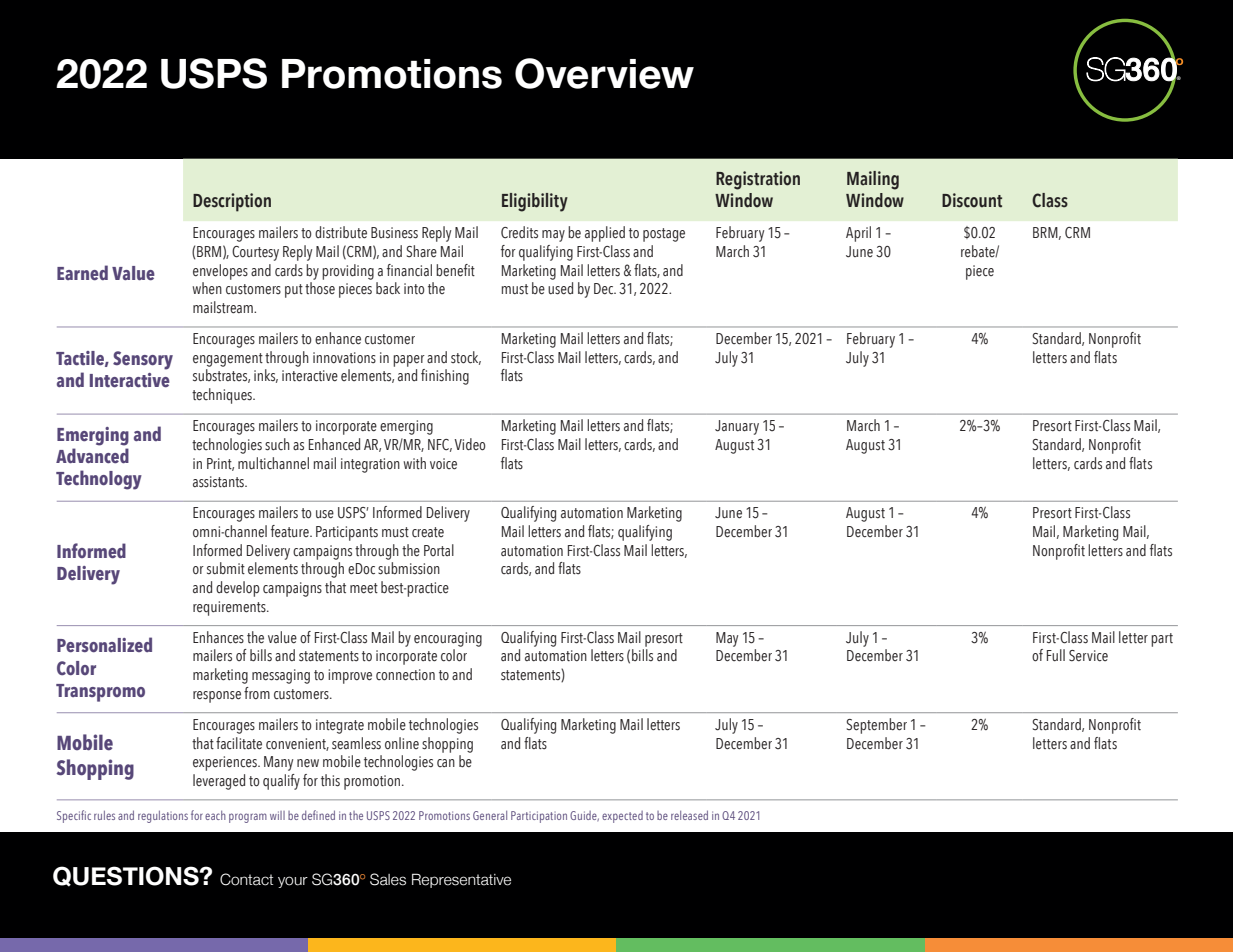  Describe the element at coordinates (445, 377) in the document. I see `finishing` at that location.
